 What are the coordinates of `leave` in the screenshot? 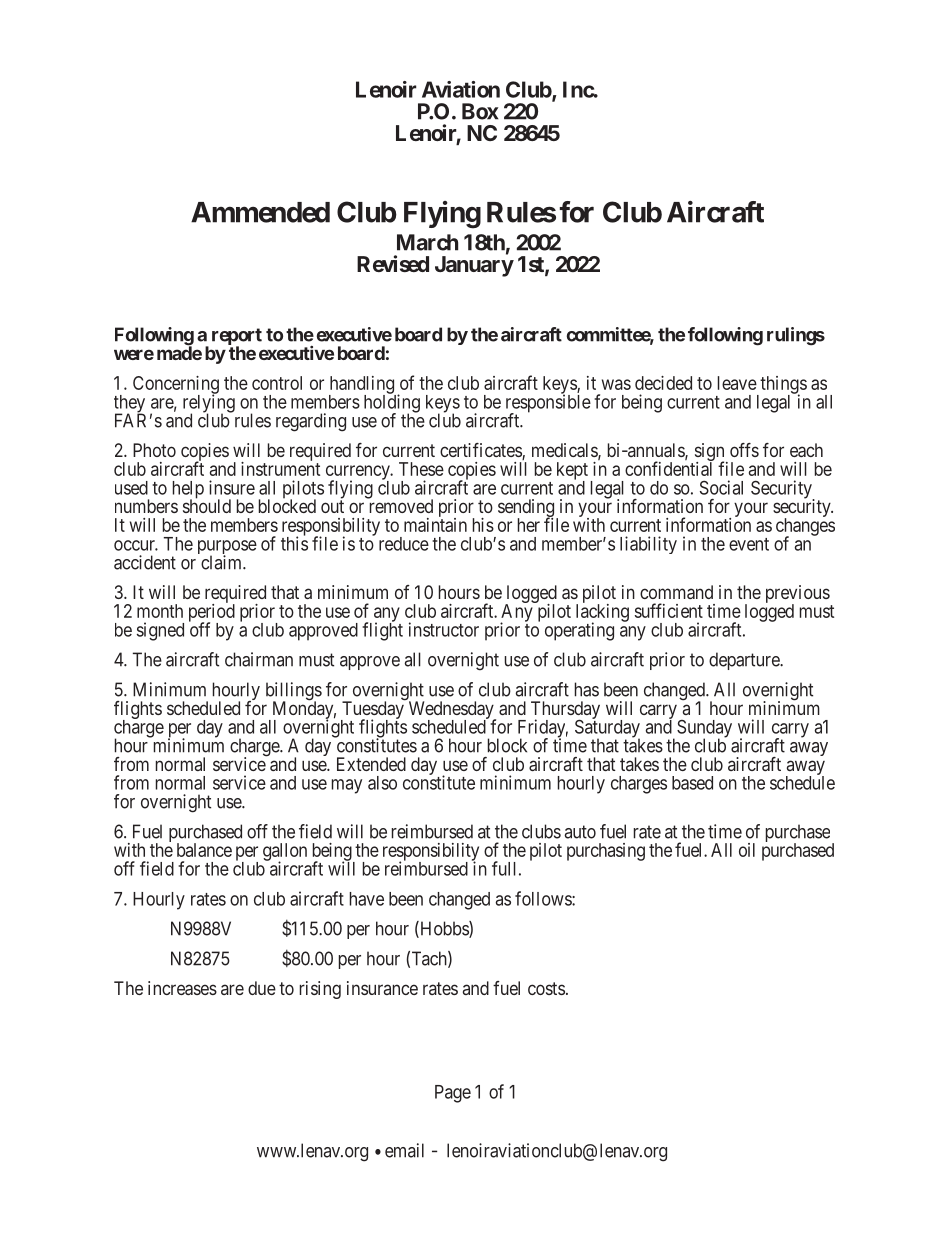 It's located at (737, 383).
